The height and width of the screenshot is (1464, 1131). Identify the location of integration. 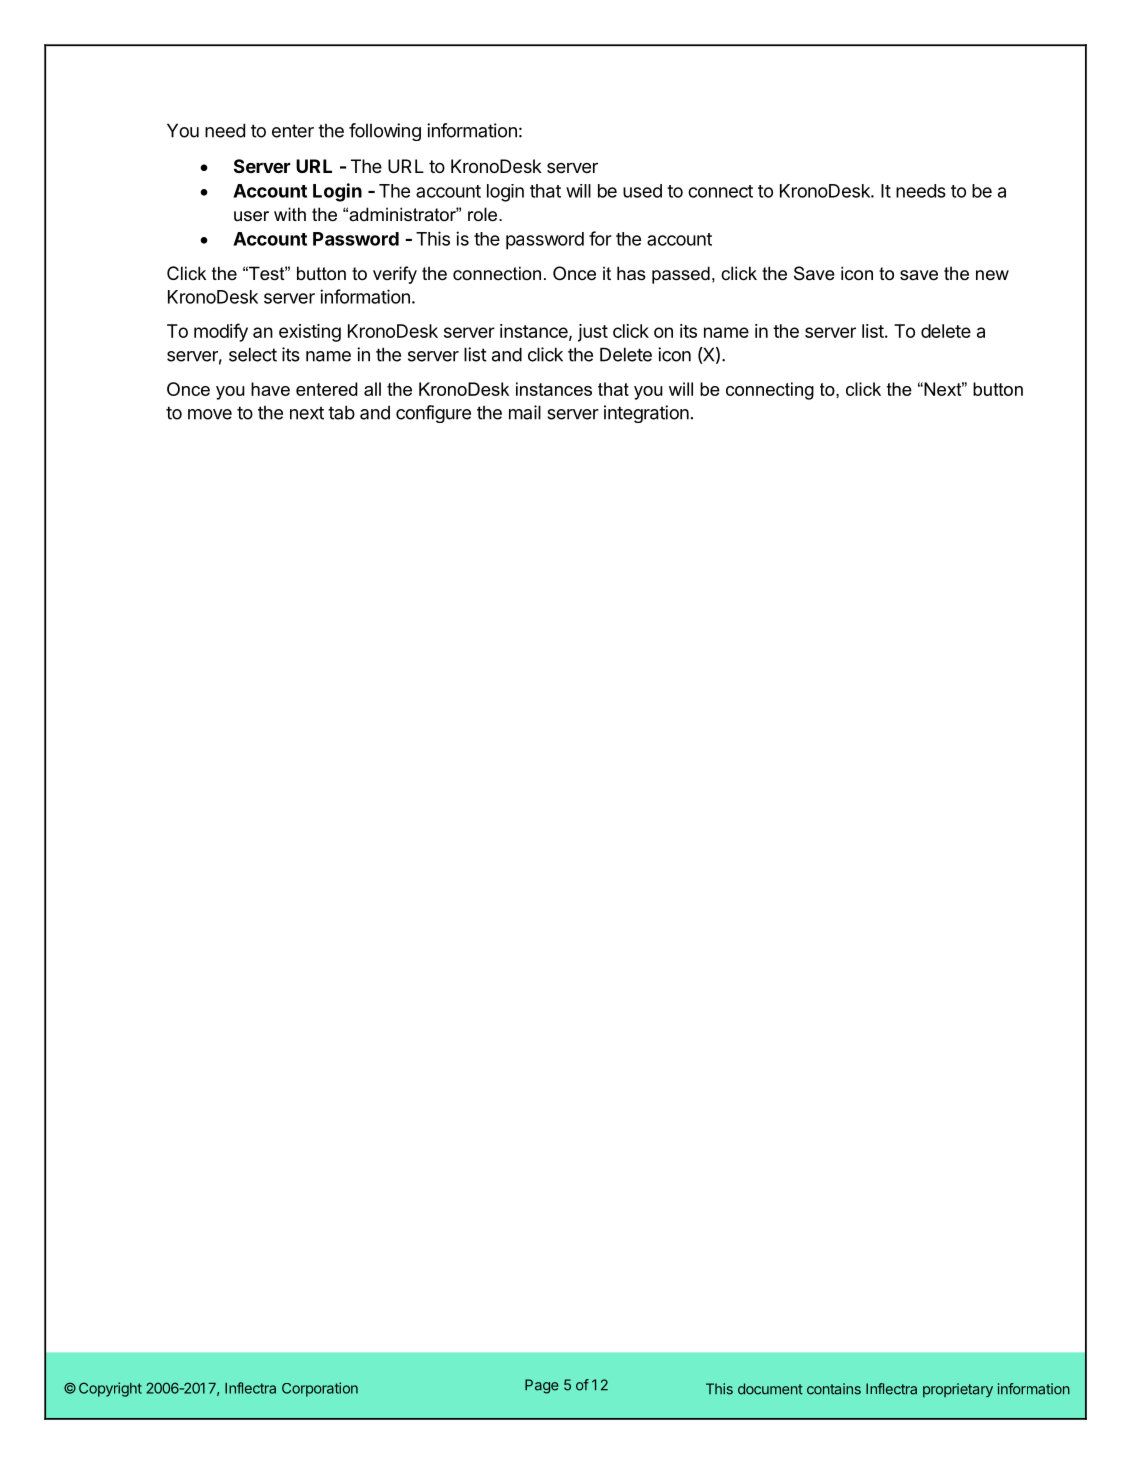
(646, 414).
